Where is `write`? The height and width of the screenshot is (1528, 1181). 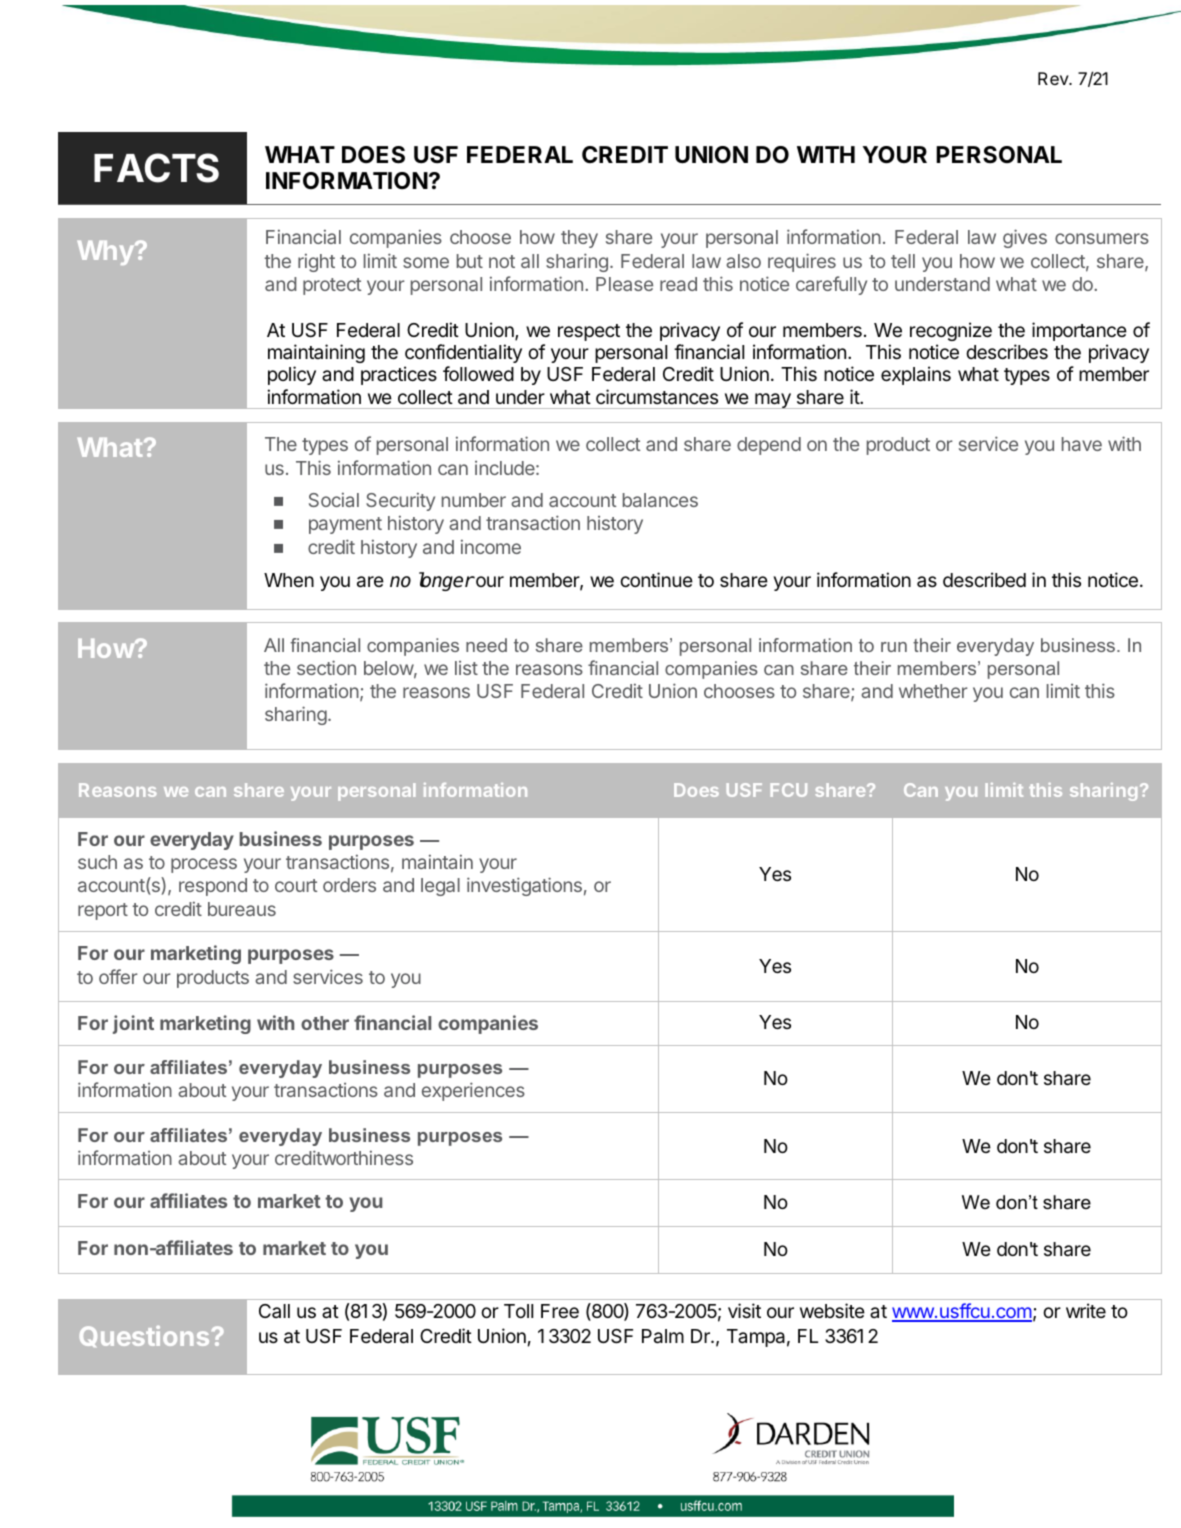
write is located at coordinates (1086, 1310).
